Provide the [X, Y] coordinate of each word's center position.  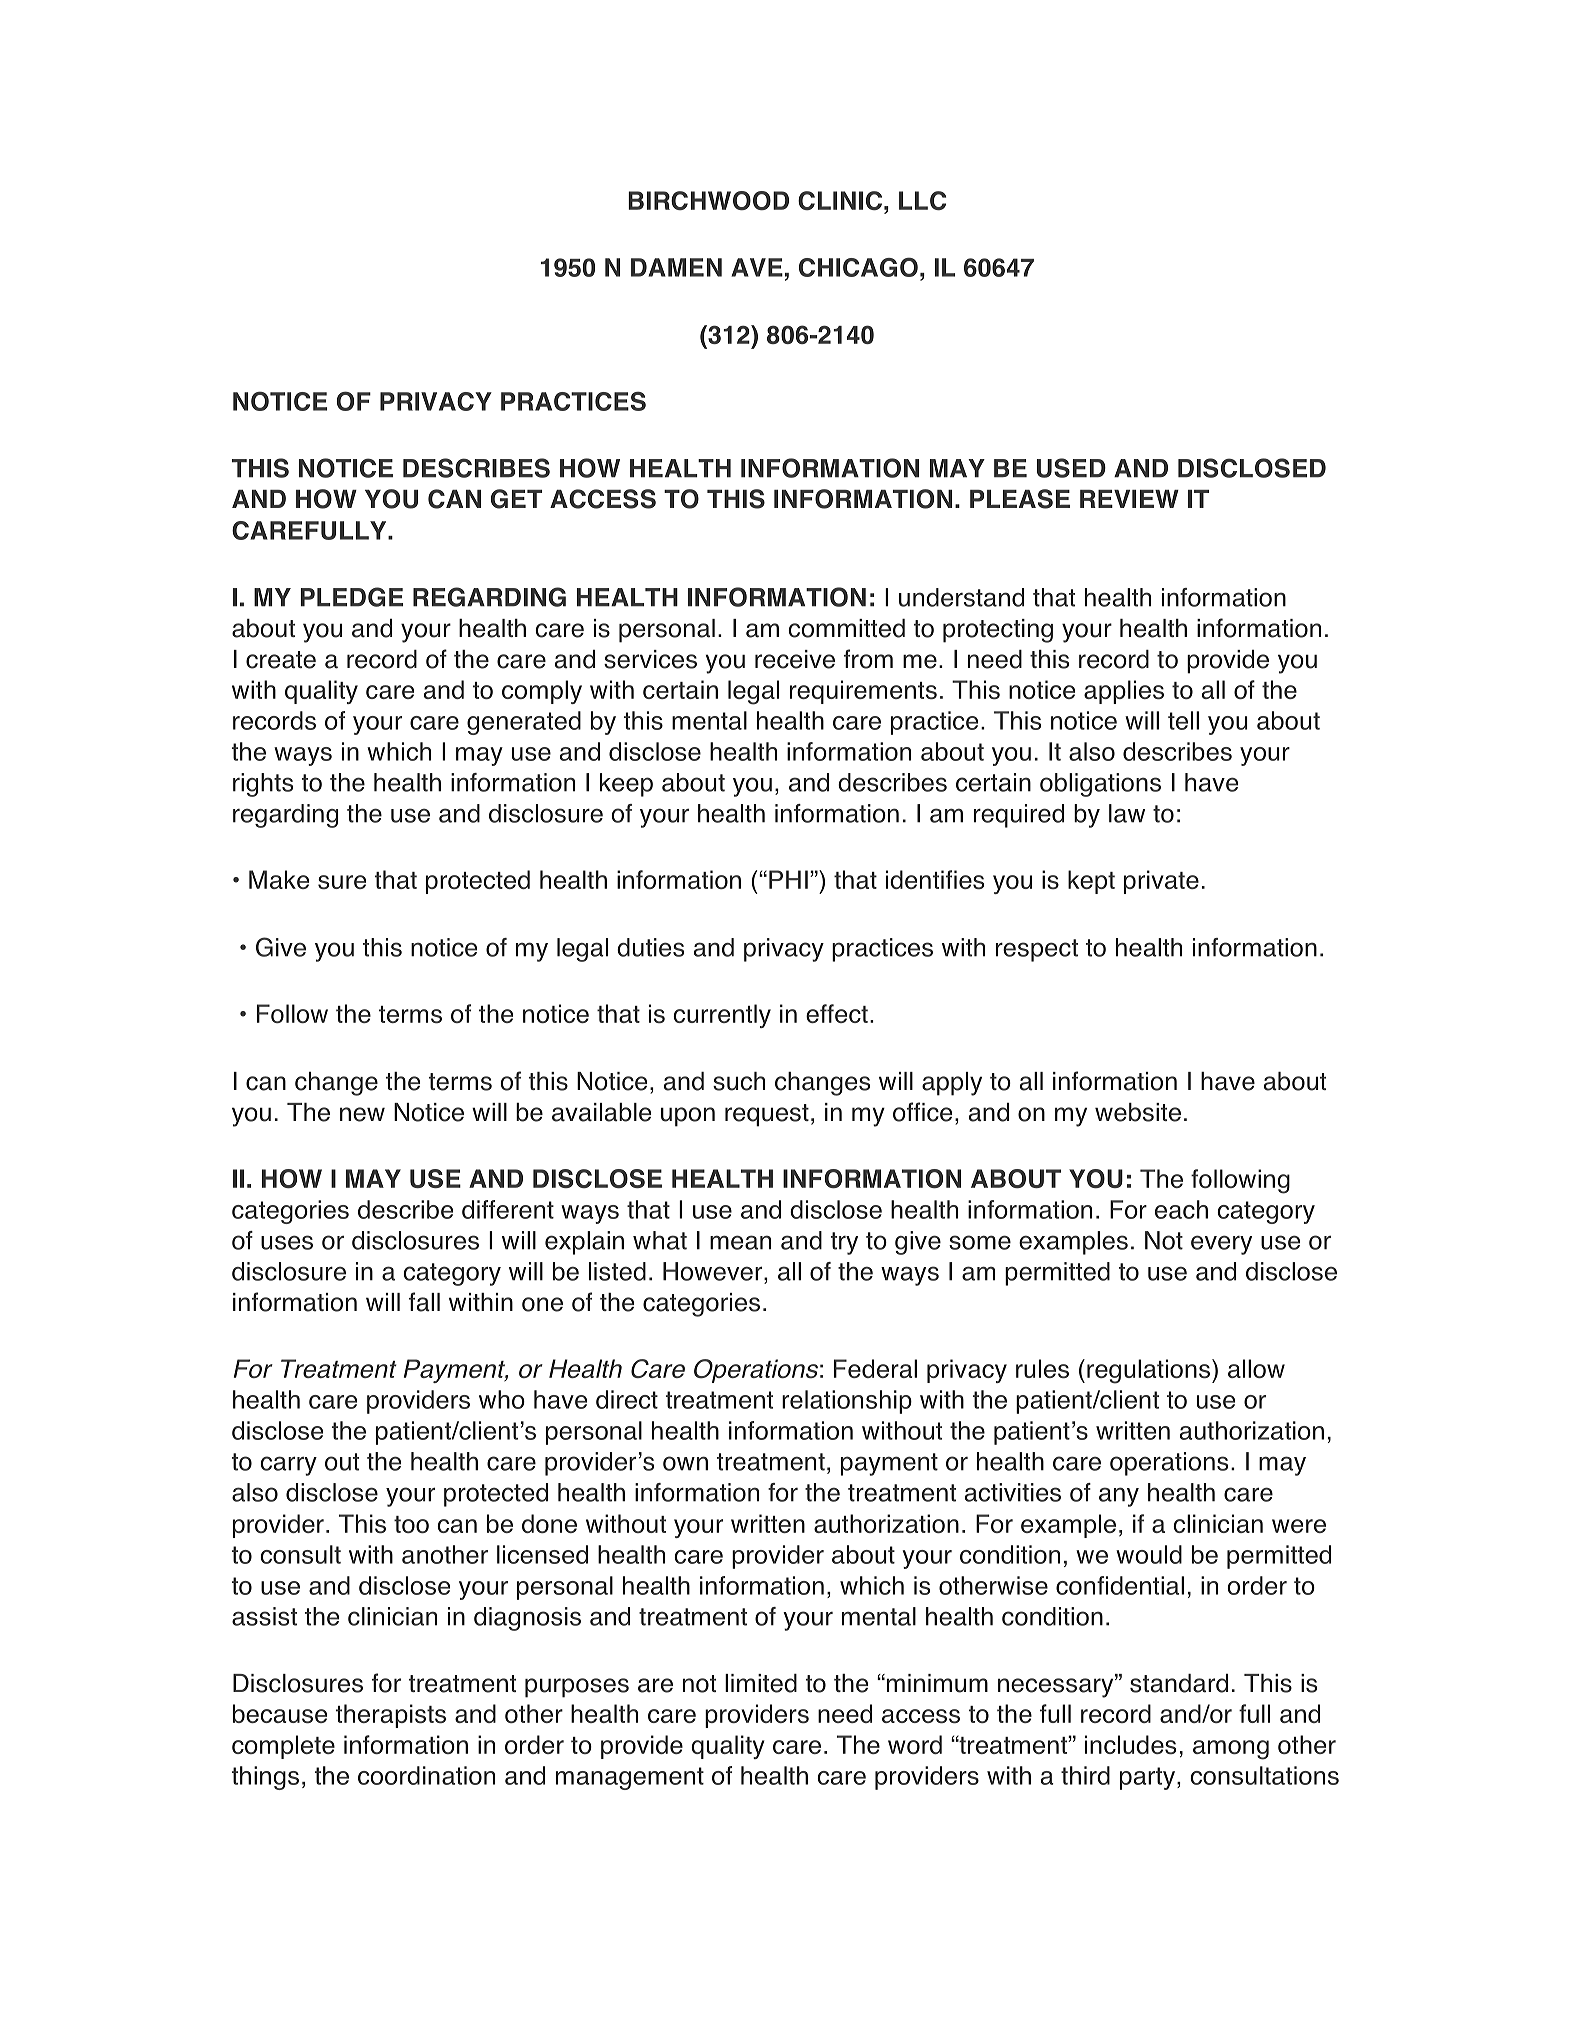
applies [1124, 692]
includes [1130, 1744]
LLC [922, 200]
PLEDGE [352, 597]
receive [795, 659]
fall [424, 1302]
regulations [1150, 1371]
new [362, 1114]
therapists [391, 1716]
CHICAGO [858, 267]
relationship [847, 1402]
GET [516, 499]
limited [761, 1683]
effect [837, 1013]
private [1161, 882]
